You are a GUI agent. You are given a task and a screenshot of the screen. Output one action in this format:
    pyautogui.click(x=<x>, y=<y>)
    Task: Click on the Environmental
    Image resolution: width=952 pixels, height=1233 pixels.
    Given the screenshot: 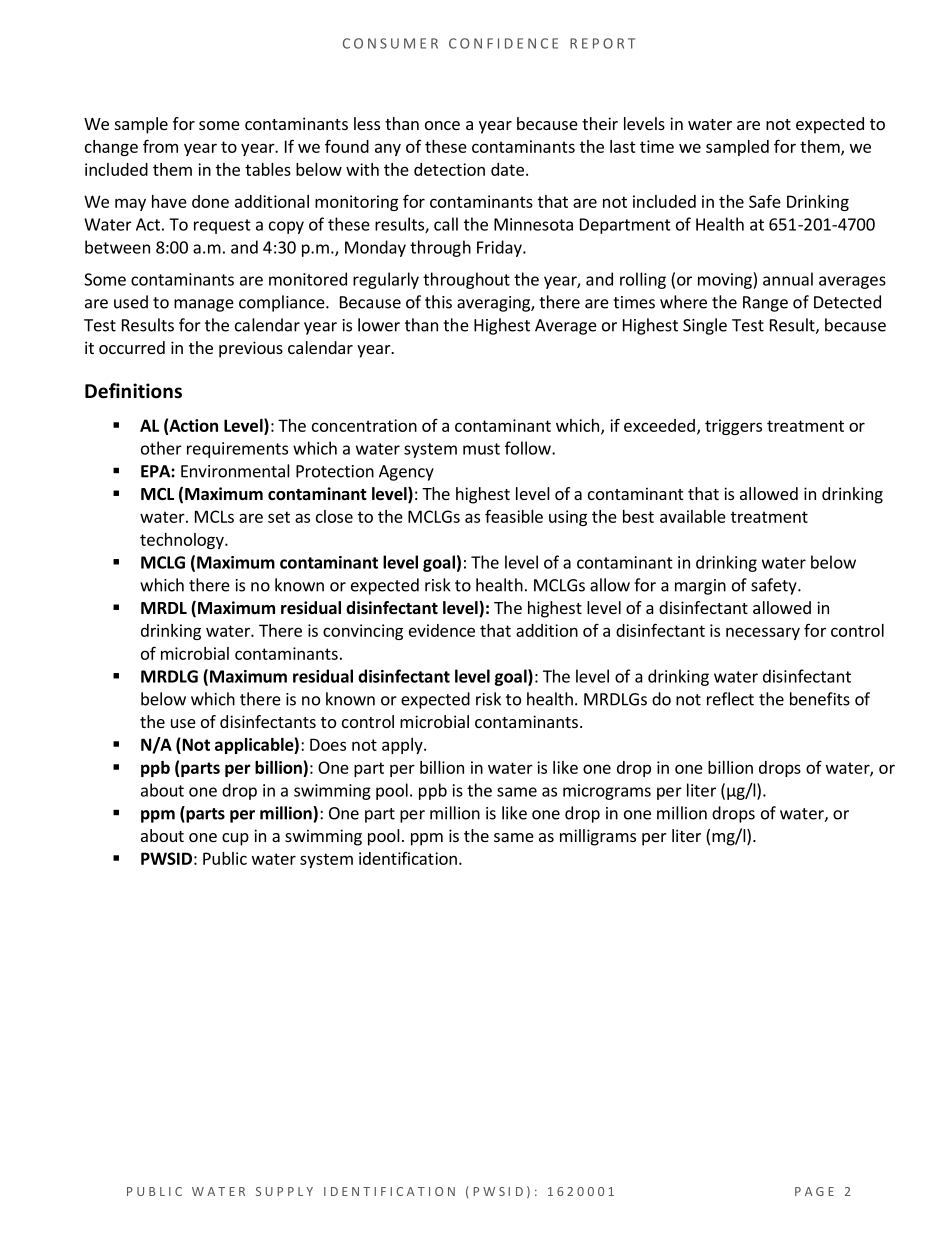 What is the action you would take?
    pyautogui.click(x=235, y=471)
